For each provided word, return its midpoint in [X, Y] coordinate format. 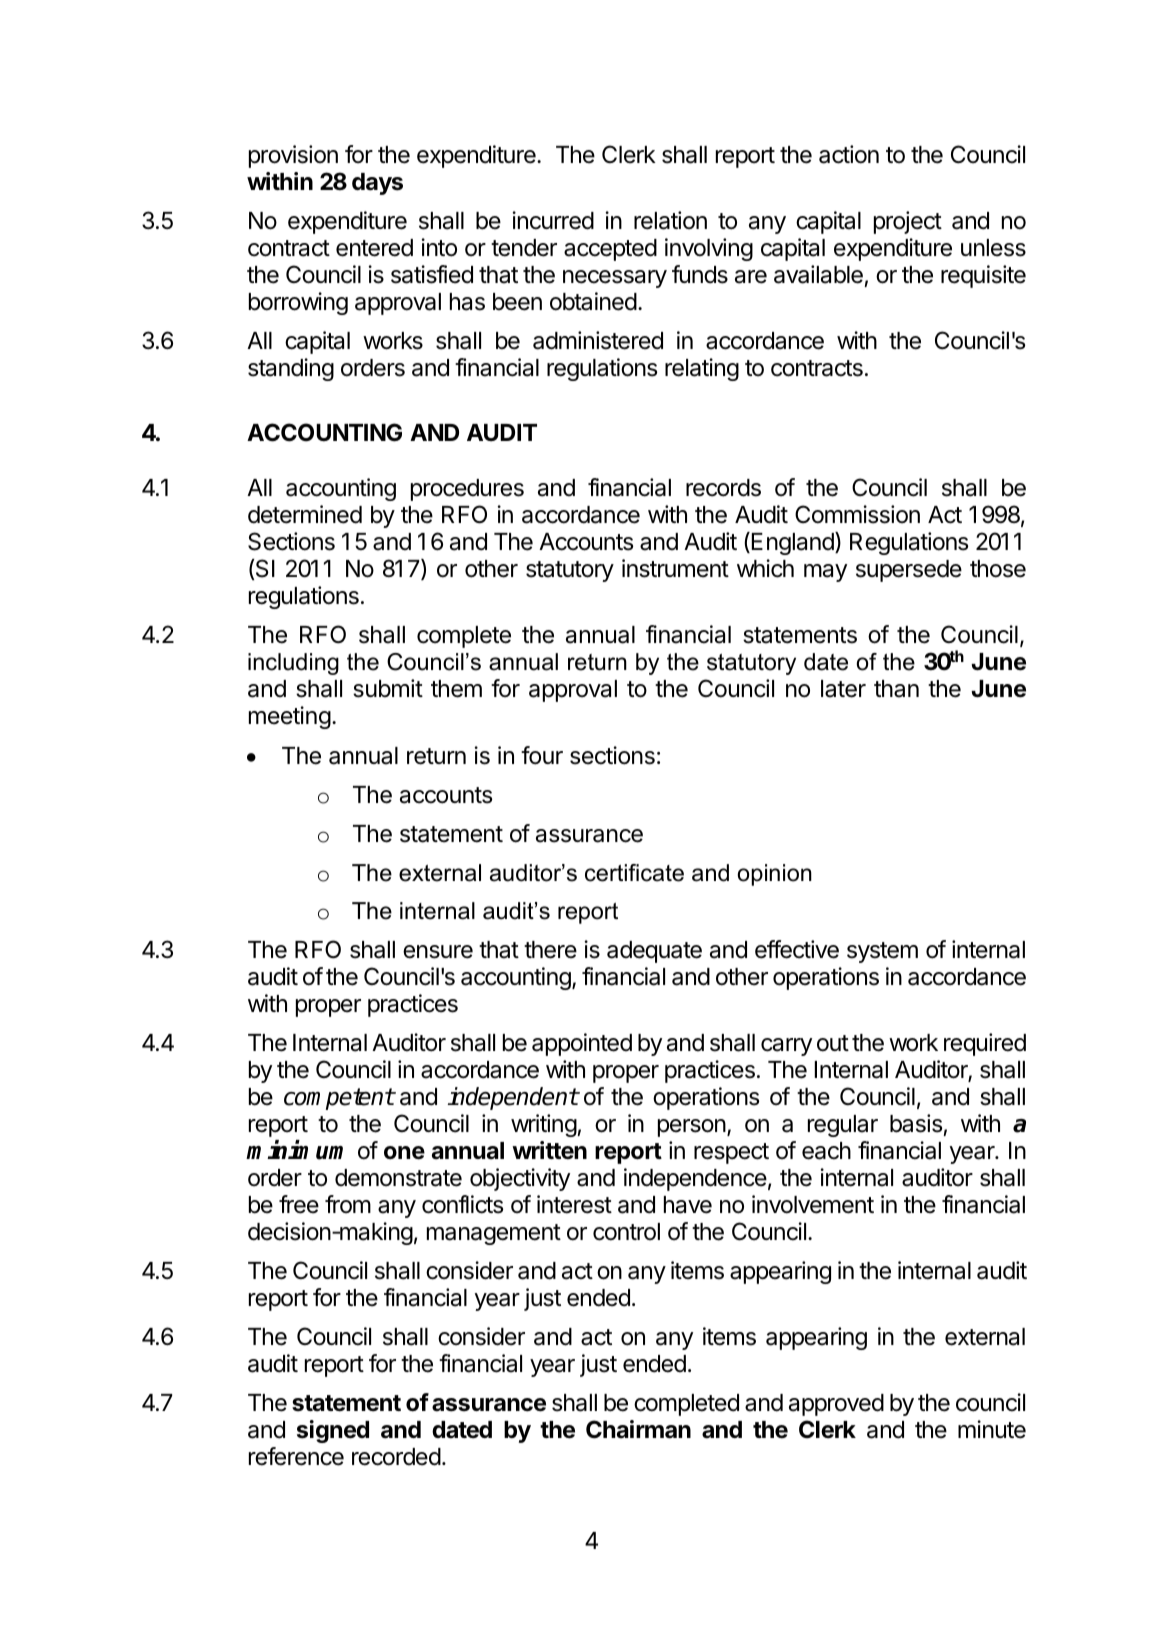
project [908, 222]
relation [670, 220]
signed [333, 1431]
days [377, 184]
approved [836, 1405]
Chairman [638, 1429]
